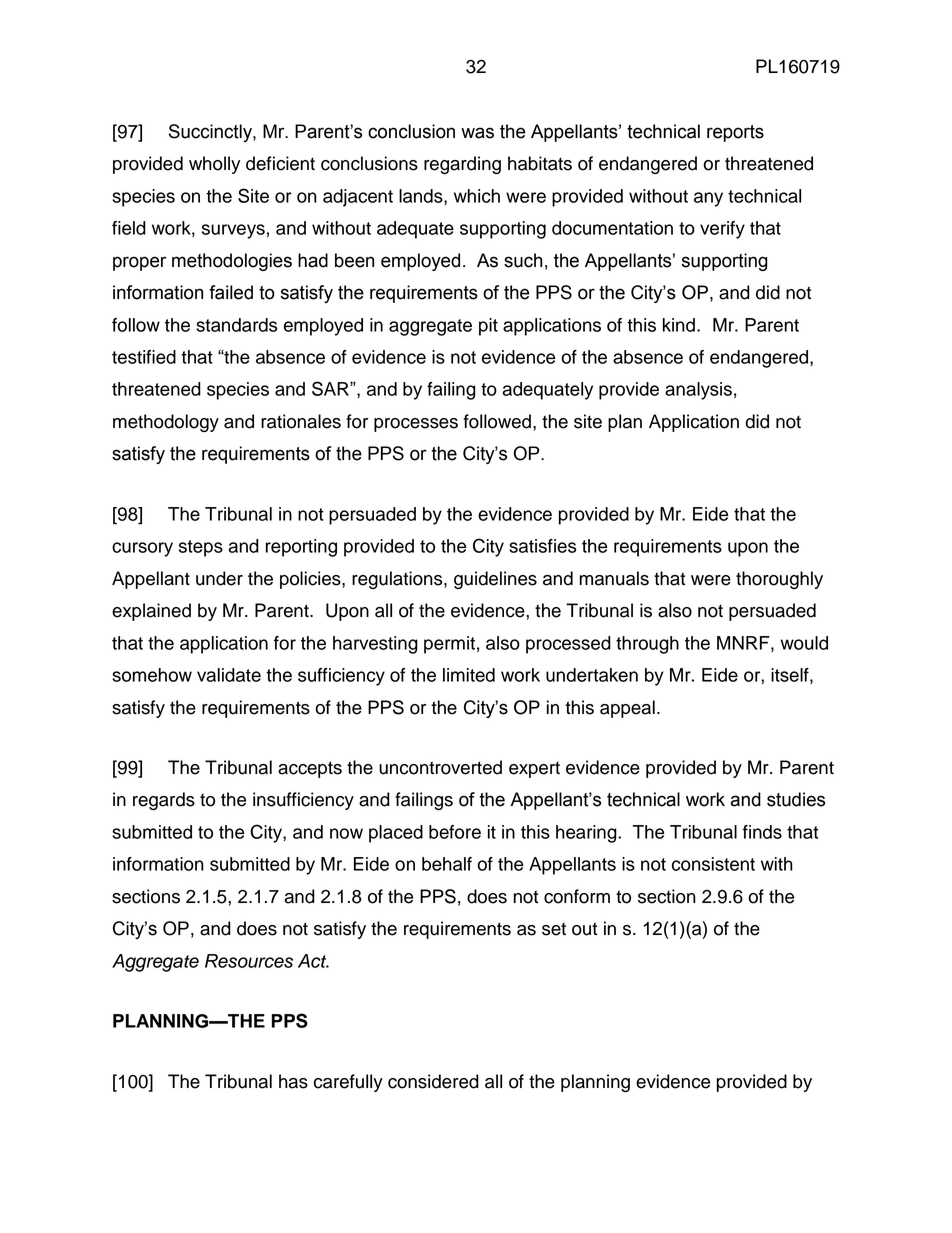 The width and height of the page is (952, 1233). What do you see at coordinates (735, 133) in the page?
I see `reports` at bounding box center [735, 133].
